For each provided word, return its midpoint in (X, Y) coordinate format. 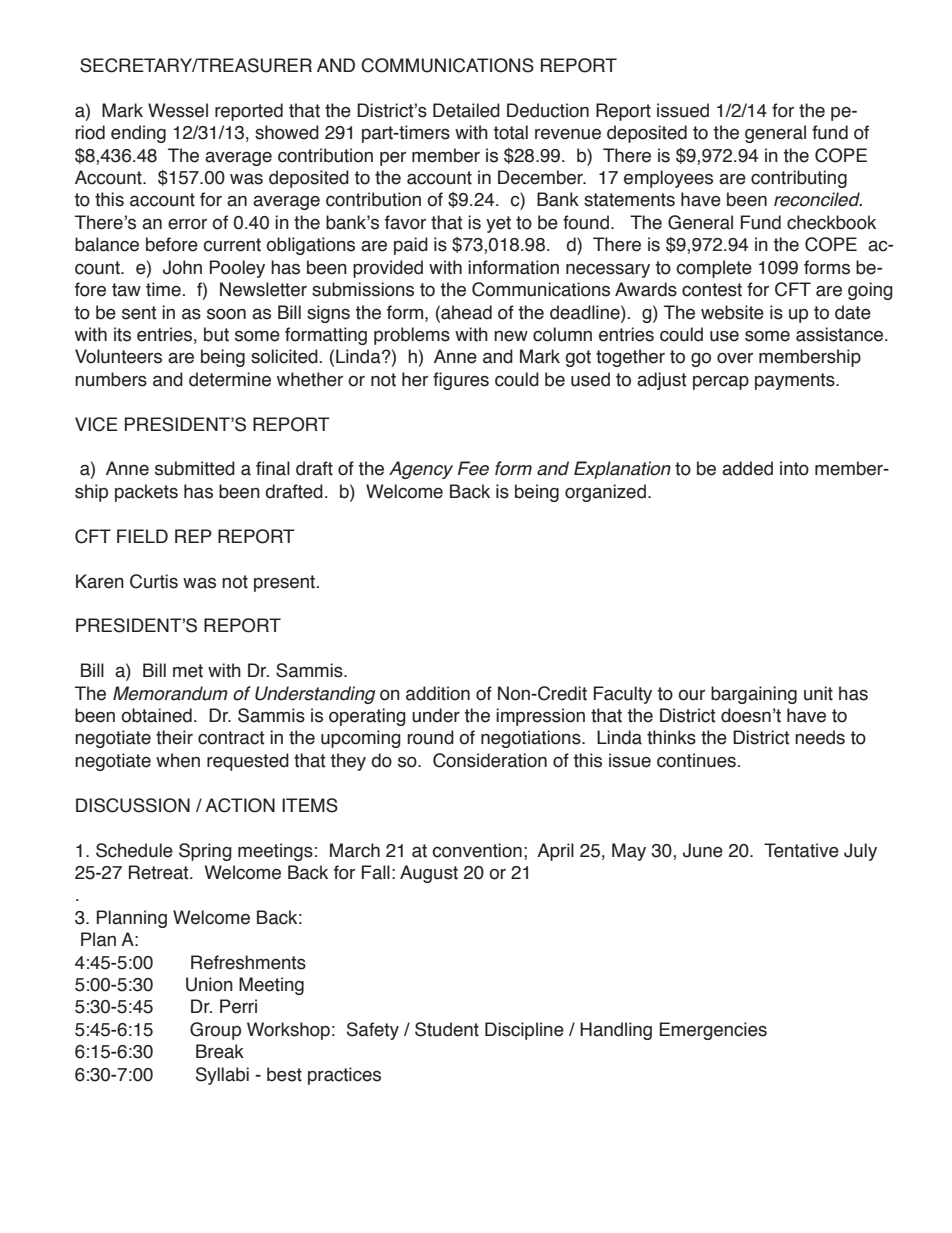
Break (220, 1051)
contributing (799, 179)
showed (287, 132)
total (510, 132)
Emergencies (713, 1031)
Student (447, 1029)
